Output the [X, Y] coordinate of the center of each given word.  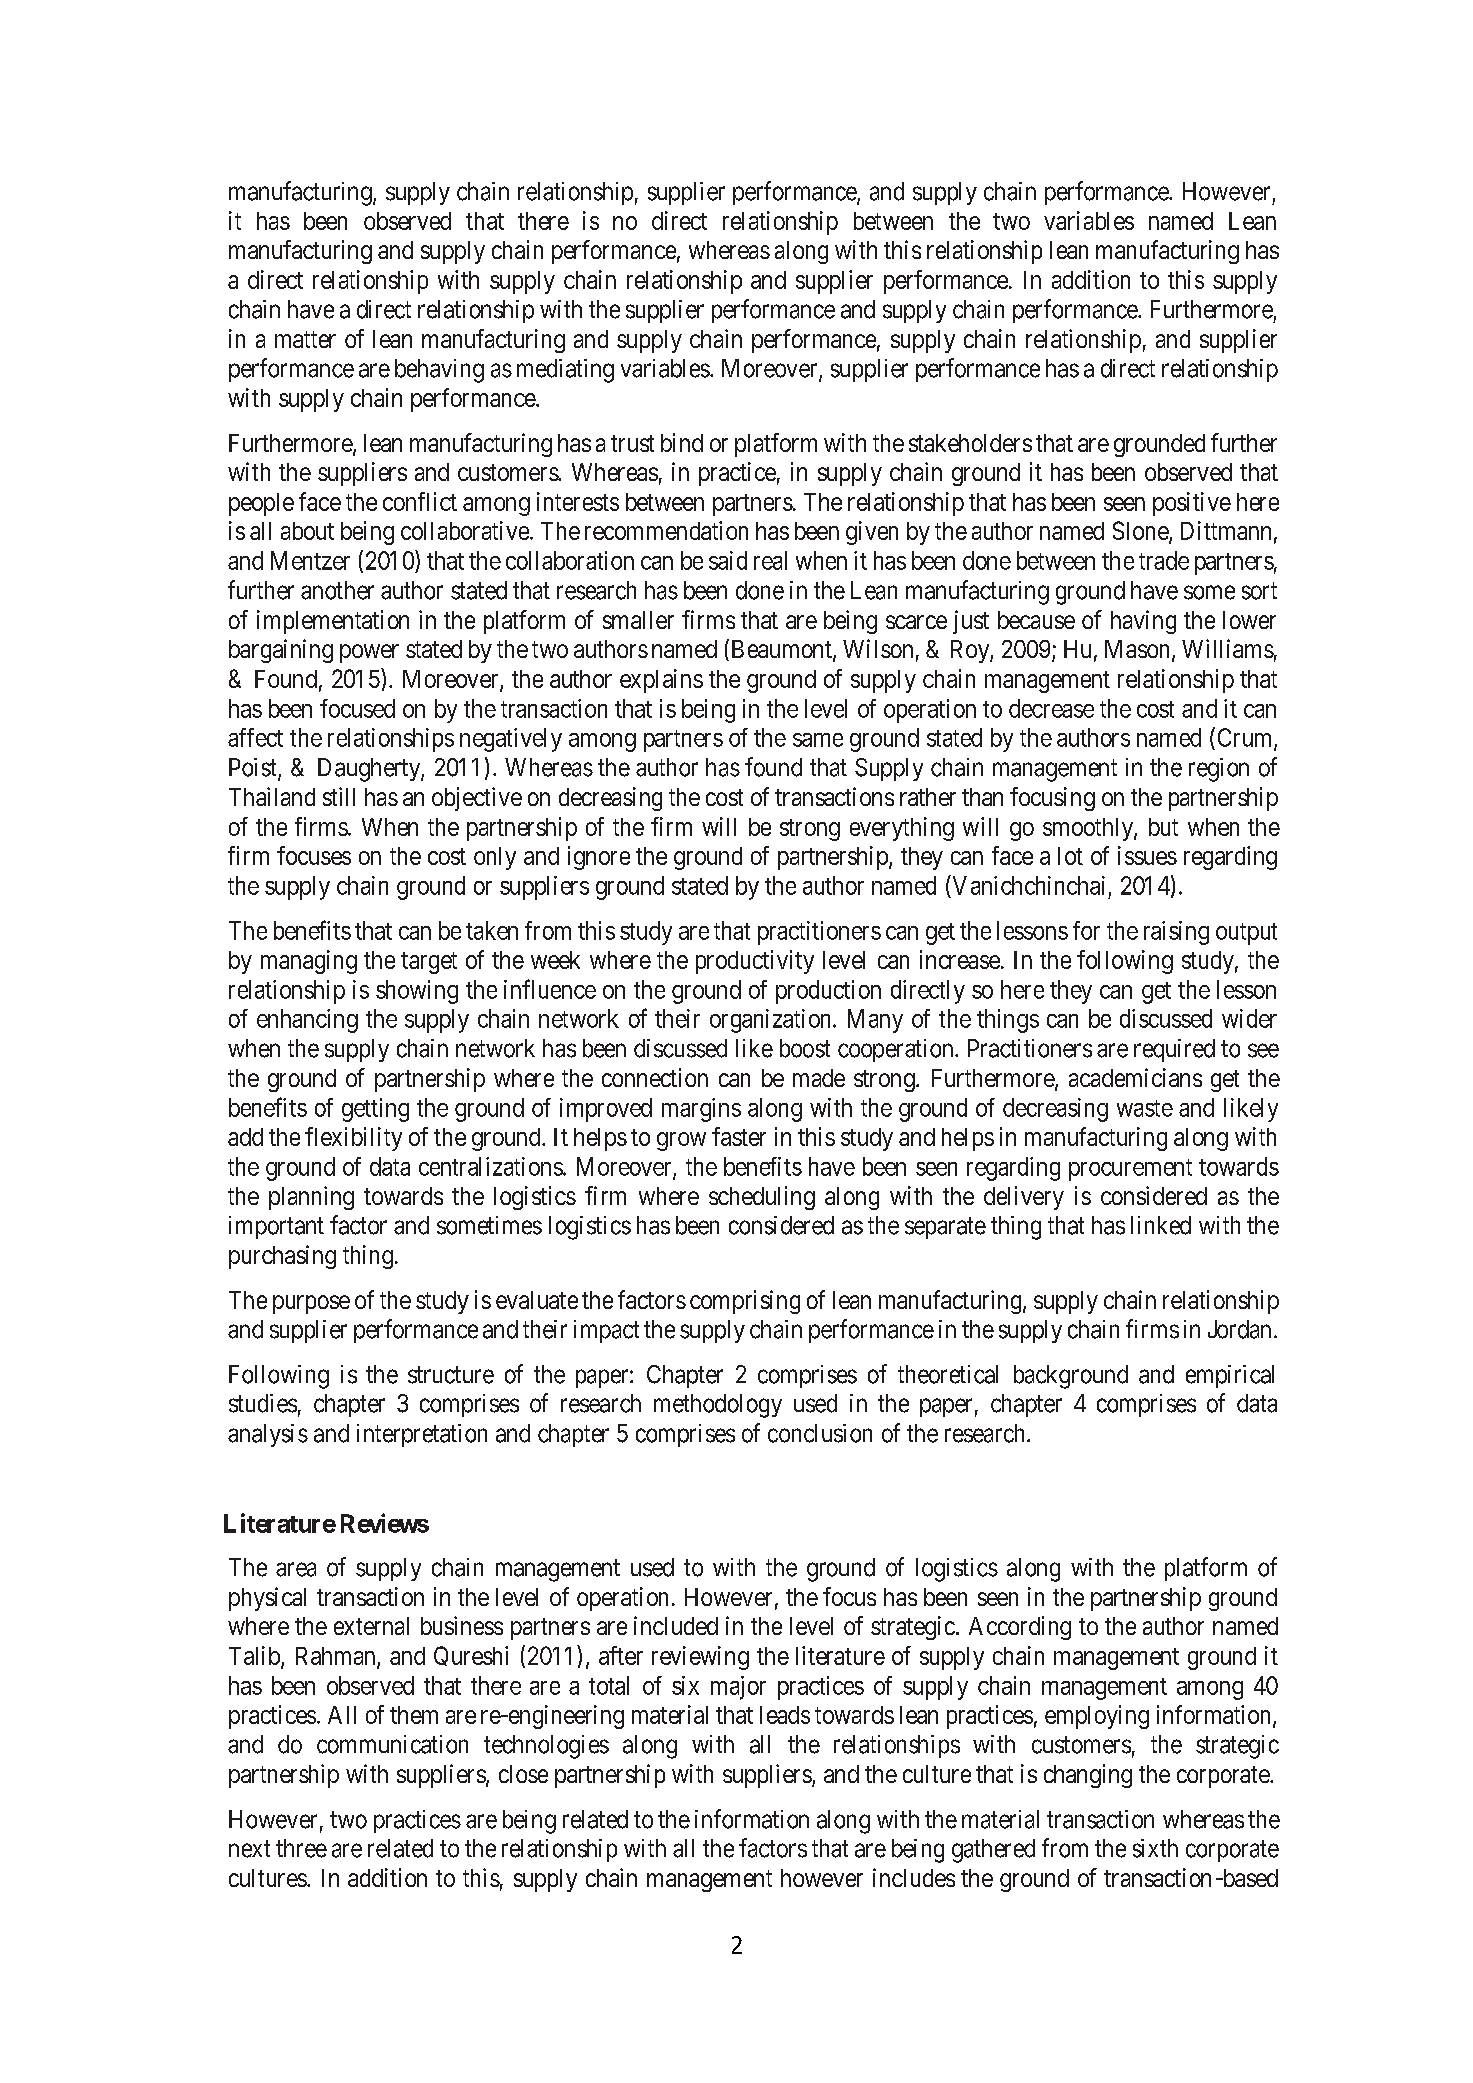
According [1020, 1628]
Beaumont [783, 650]
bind [682, 442]
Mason [1139, 650]
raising [1176, 933]
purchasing [282, 1257]
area [296, 1569]
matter [305, 339]
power [369, 653]
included [676, 1625]
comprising [745, 1302]
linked [1161, 1225]
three [301, 1848]
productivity [755, 962]
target [429, 963]
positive [1192, 504]
